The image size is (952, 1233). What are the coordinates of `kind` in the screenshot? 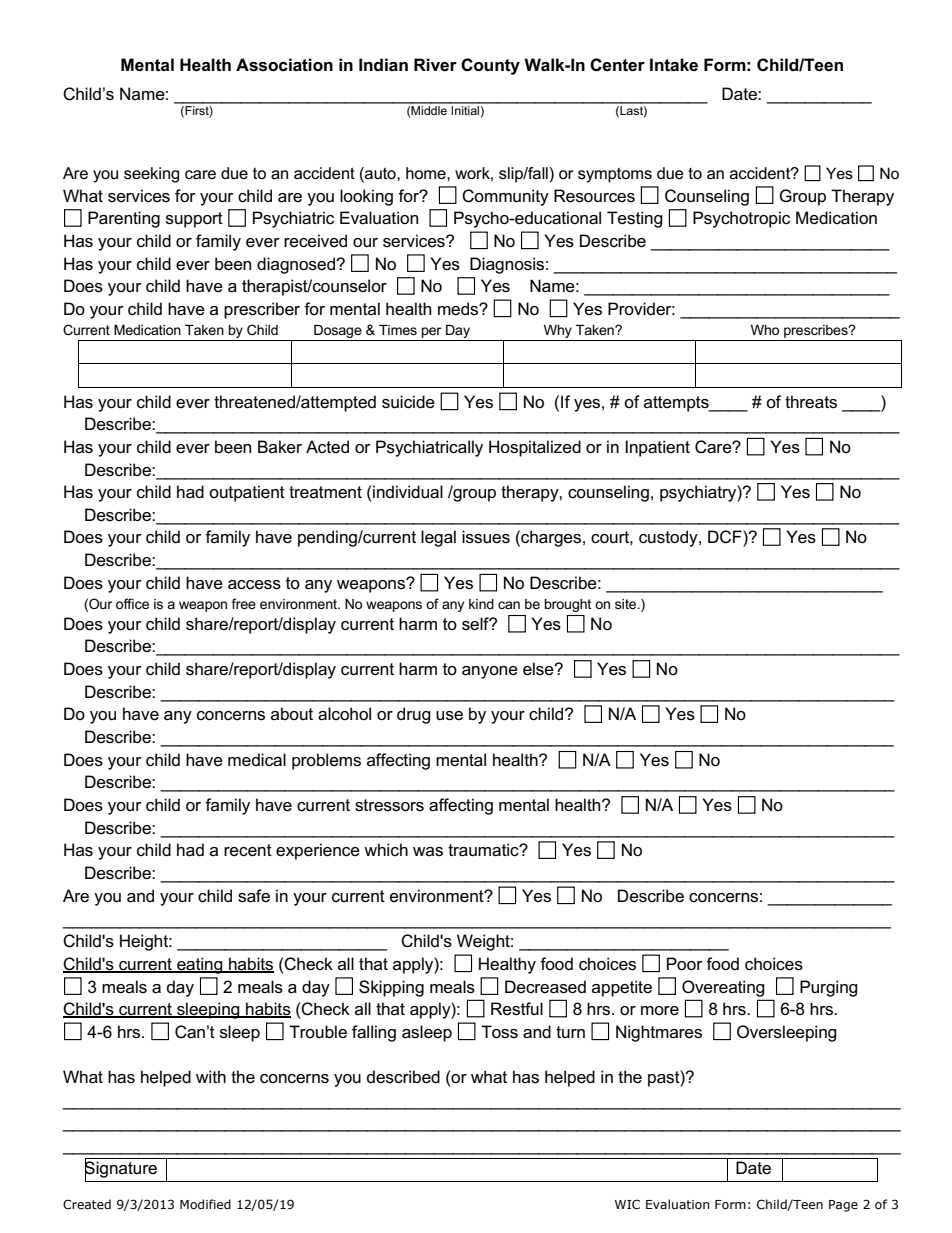 It's located at (481, 604).
